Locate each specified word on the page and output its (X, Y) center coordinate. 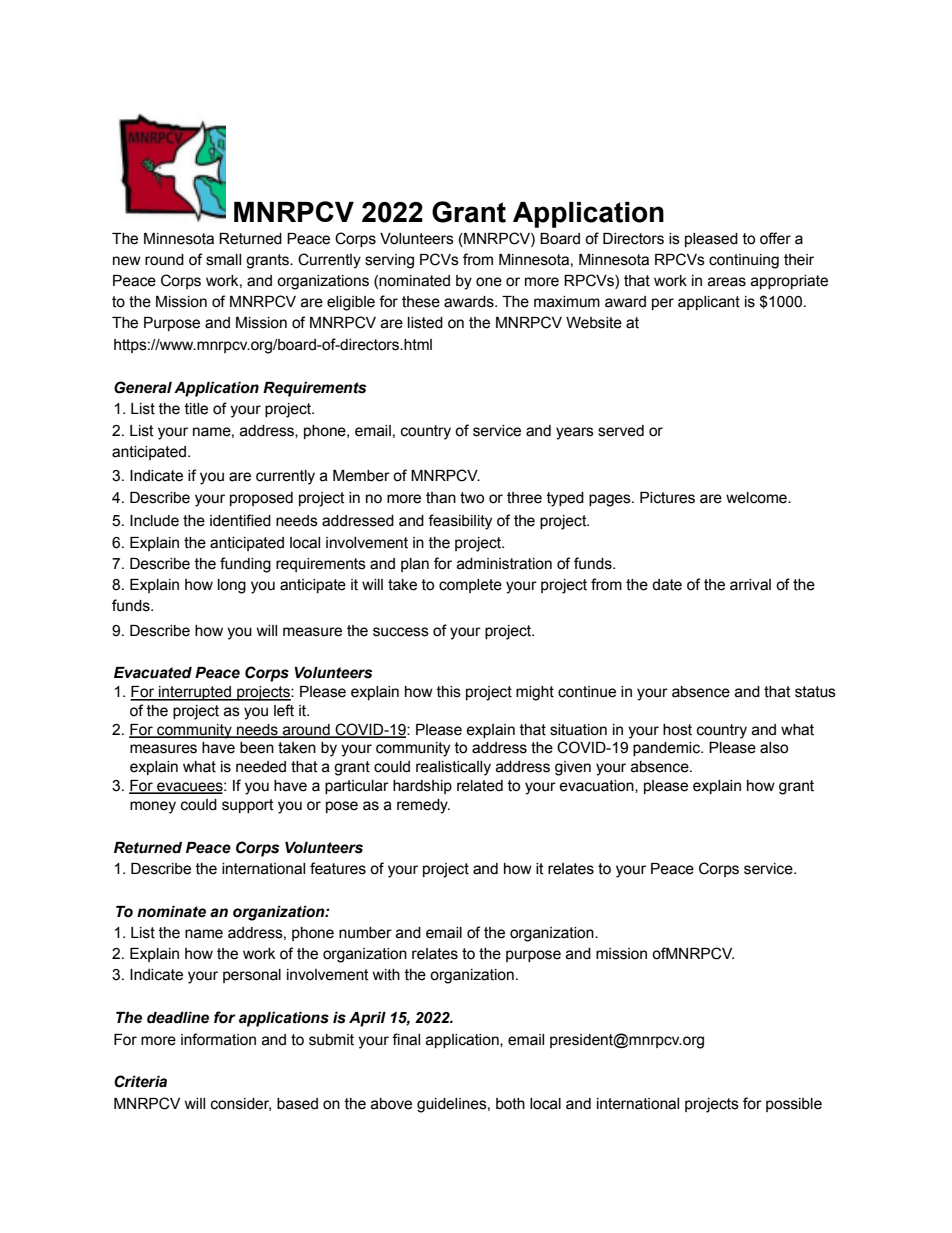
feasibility (460, 522)
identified (240, 520)
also (774, 748)
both (510, 1104)
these (421, 302)
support (248, 806)
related (480, 786)
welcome (757, 498)
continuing (744, 261)
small (223, 260)
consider (241, 1104)
